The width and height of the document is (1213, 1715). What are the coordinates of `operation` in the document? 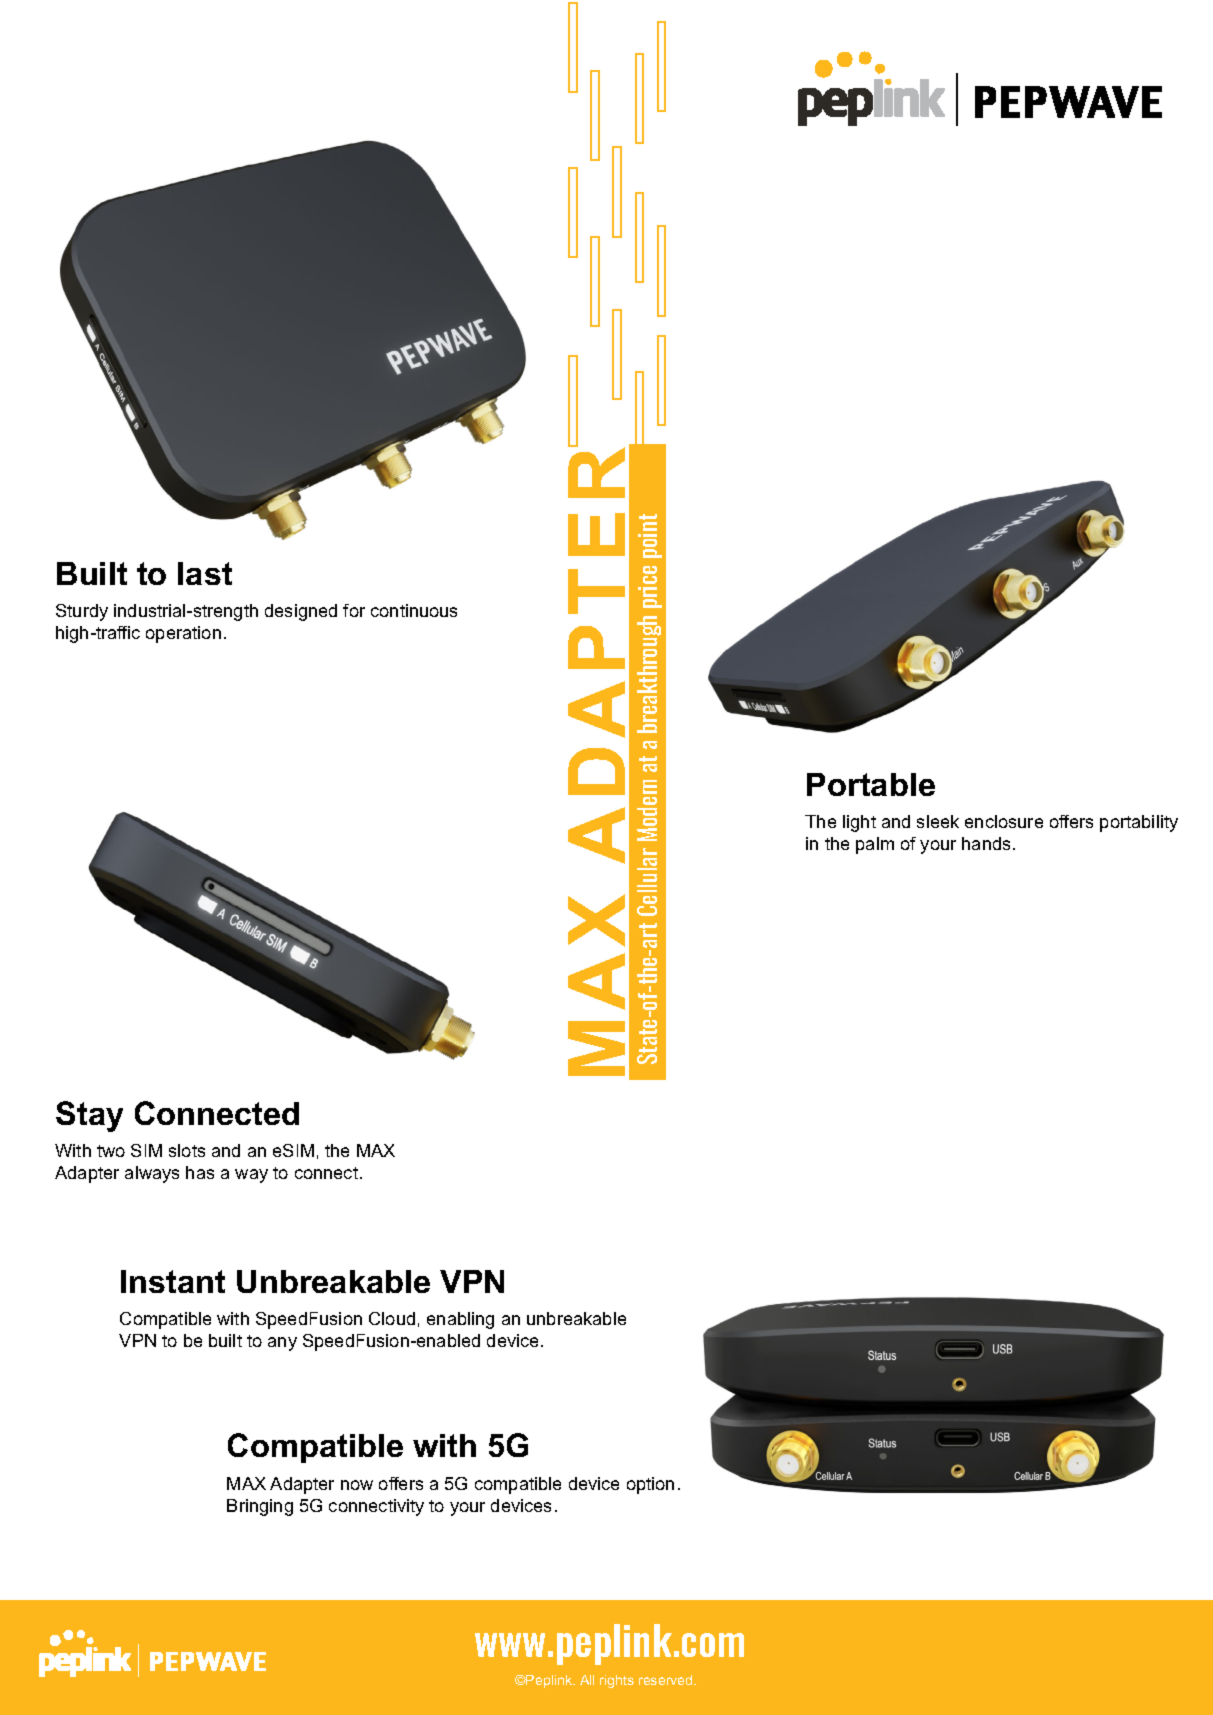 It's located at (183, 634).
